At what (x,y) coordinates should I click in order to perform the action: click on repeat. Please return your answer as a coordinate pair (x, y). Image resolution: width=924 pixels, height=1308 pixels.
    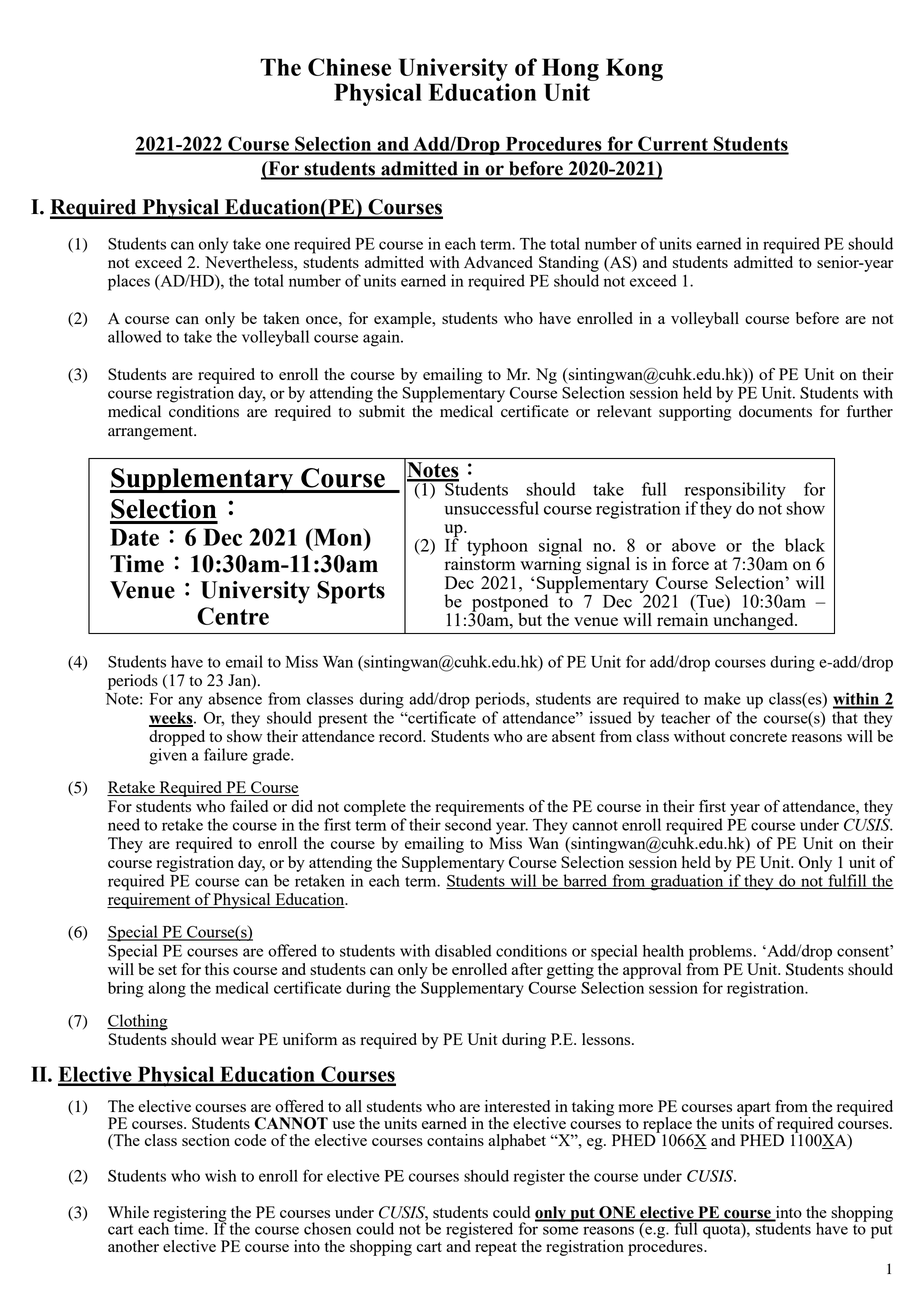
    Looking at the image, I should click on (496, 1249).
